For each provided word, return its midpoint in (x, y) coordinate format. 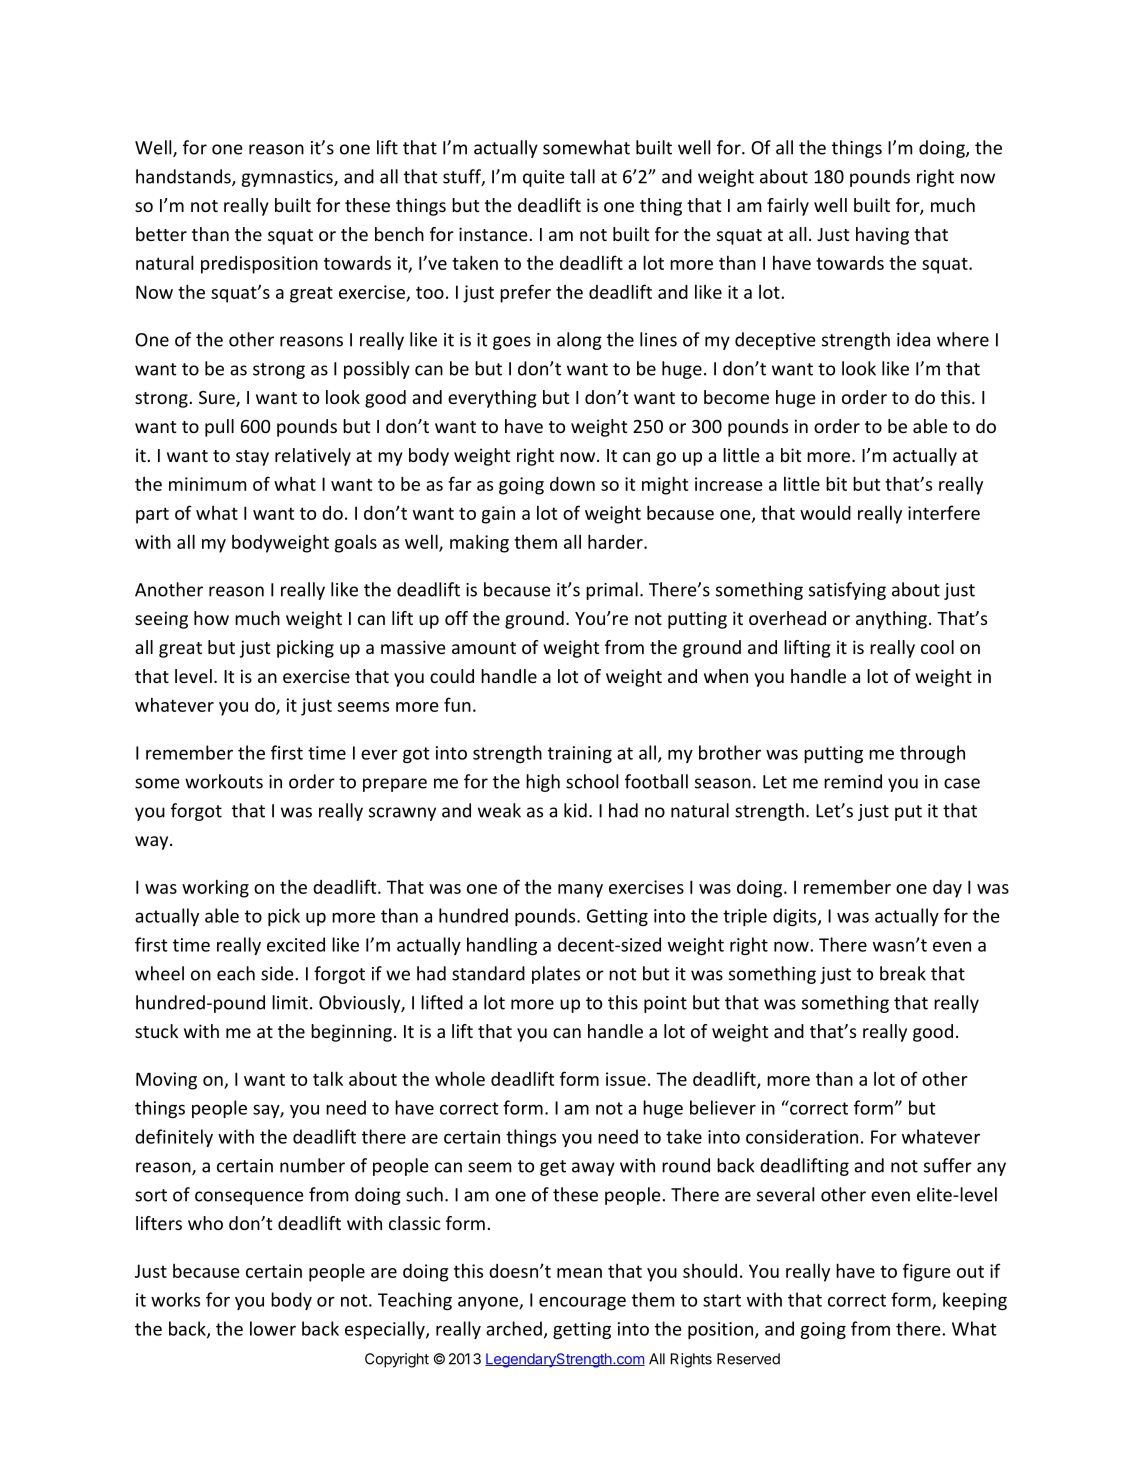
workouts (224, 781)
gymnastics (288, 178)
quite (544, 178)
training (580, 754)
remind (853, 781)
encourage (582, 1303)
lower (273, 1328)
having (882, 236)
